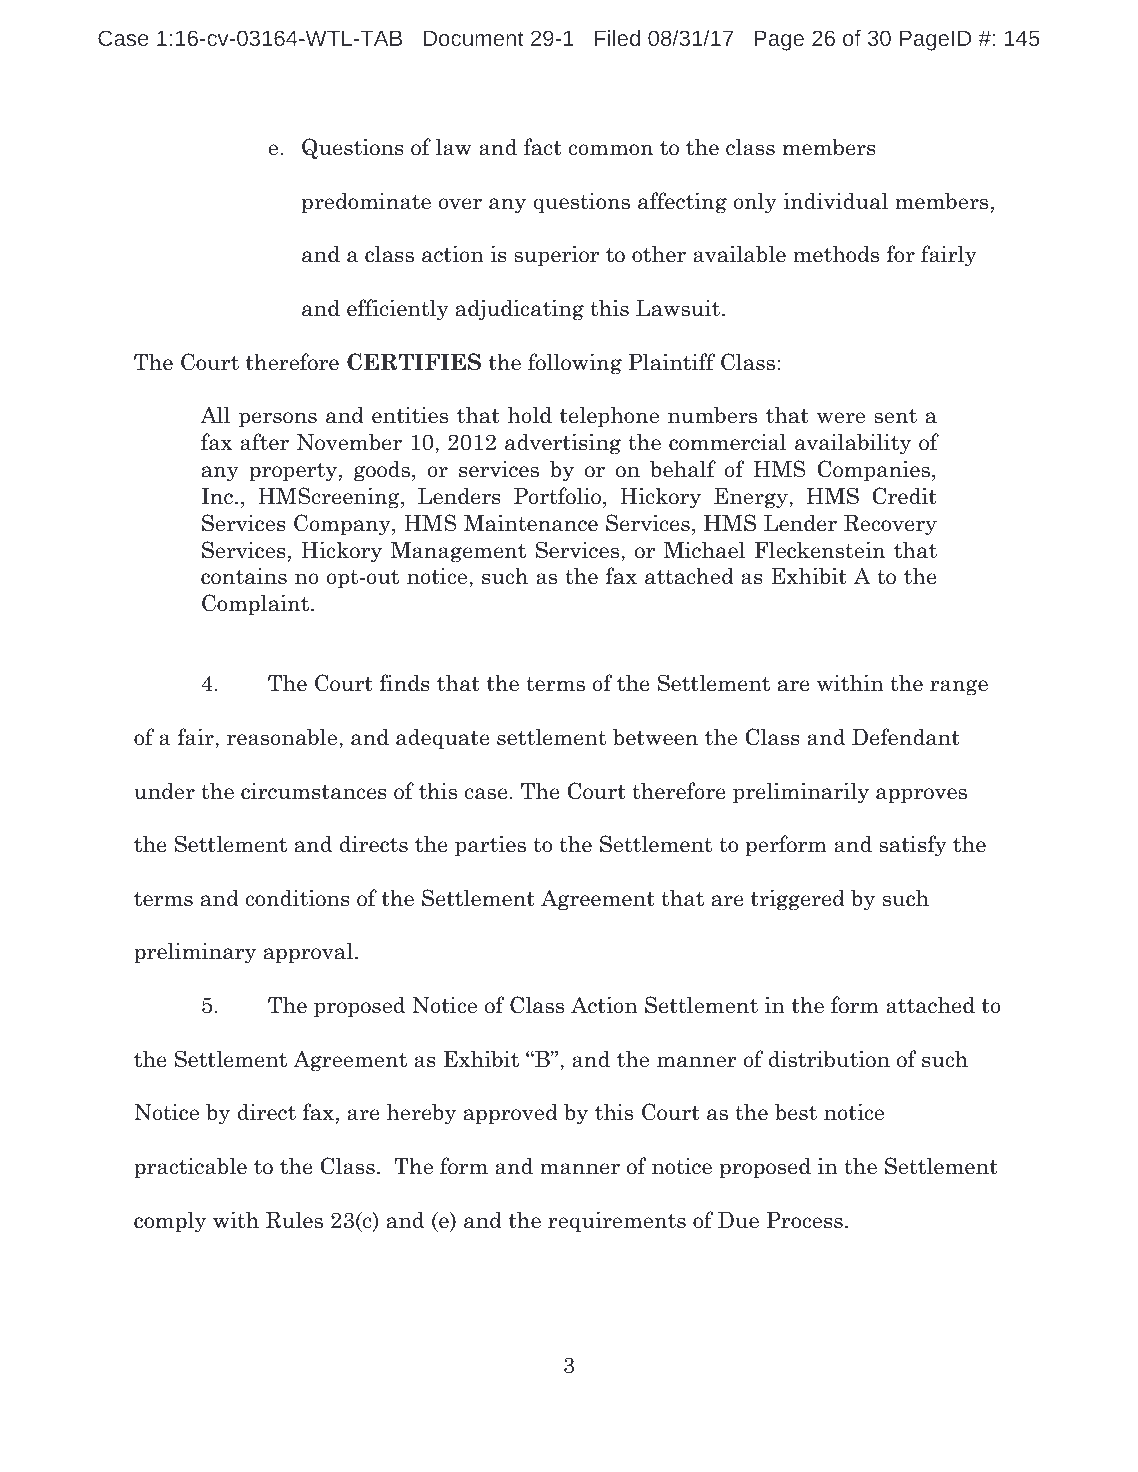 This screenshot has width=1138, height=1472. Describe the element at coordinates (835, 201) in the screenshot. I see `individual` at that location.
